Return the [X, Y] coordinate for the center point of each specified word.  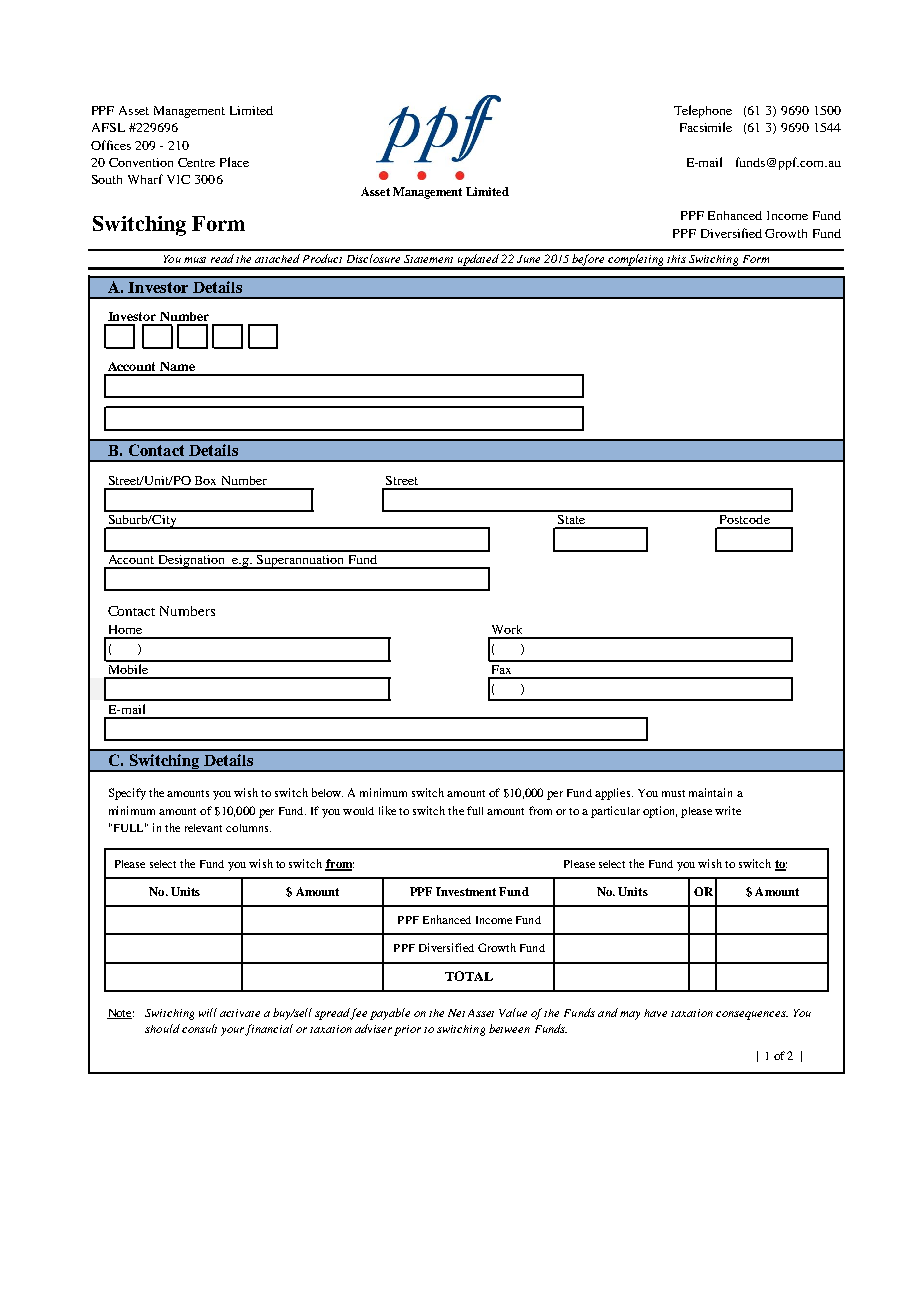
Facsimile [706, 127]
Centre [196, 162]
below [327, 792]
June [528, 259]
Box [205, 480]
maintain [710, 792]
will [208, 1012]
